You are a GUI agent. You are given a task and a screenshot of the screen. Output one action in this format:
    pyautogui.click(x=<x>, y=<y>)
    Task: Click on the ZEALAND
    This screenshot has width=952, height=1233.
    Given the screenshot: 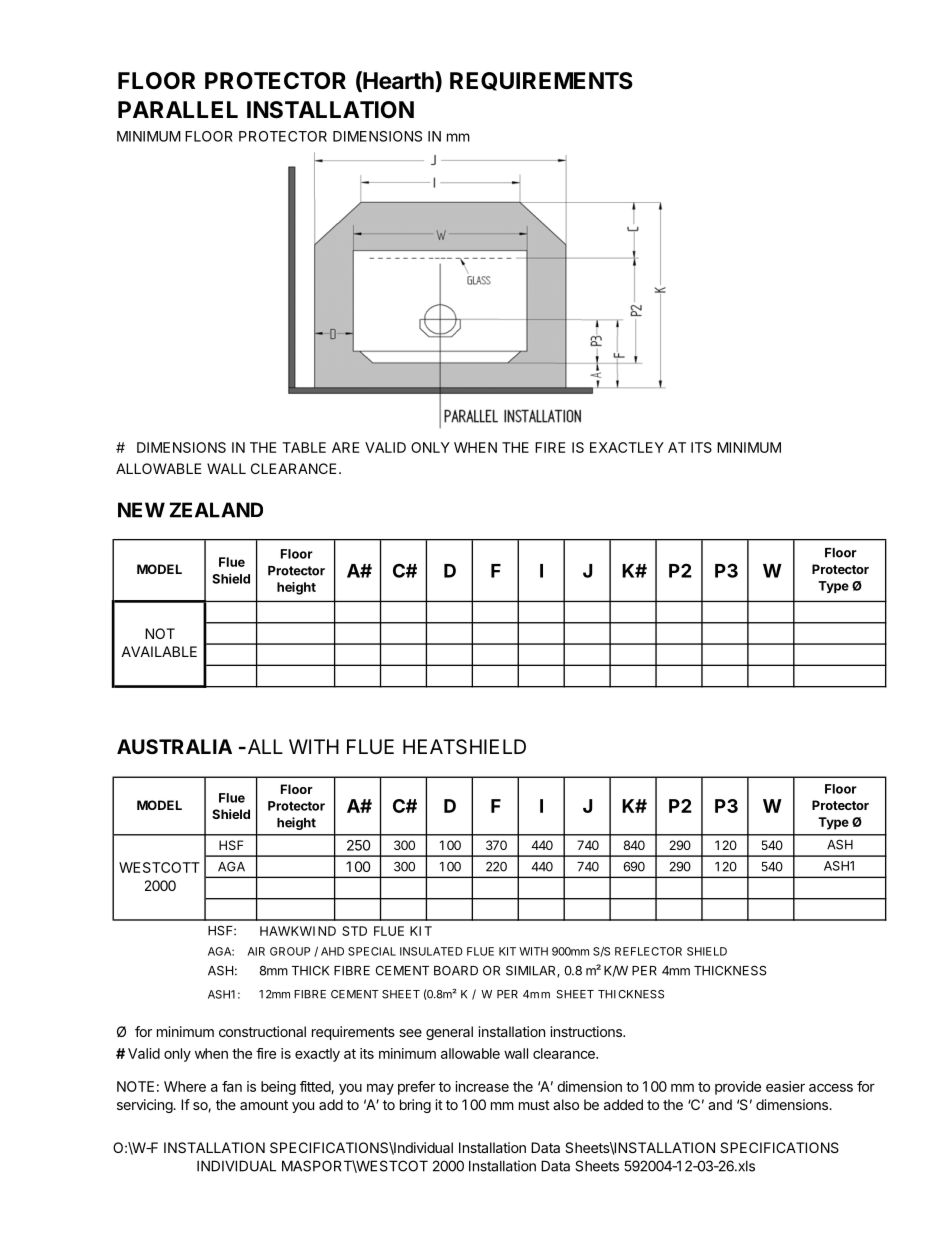 What is the action you would take?
    pyautogui.click(x=216, y=510)
